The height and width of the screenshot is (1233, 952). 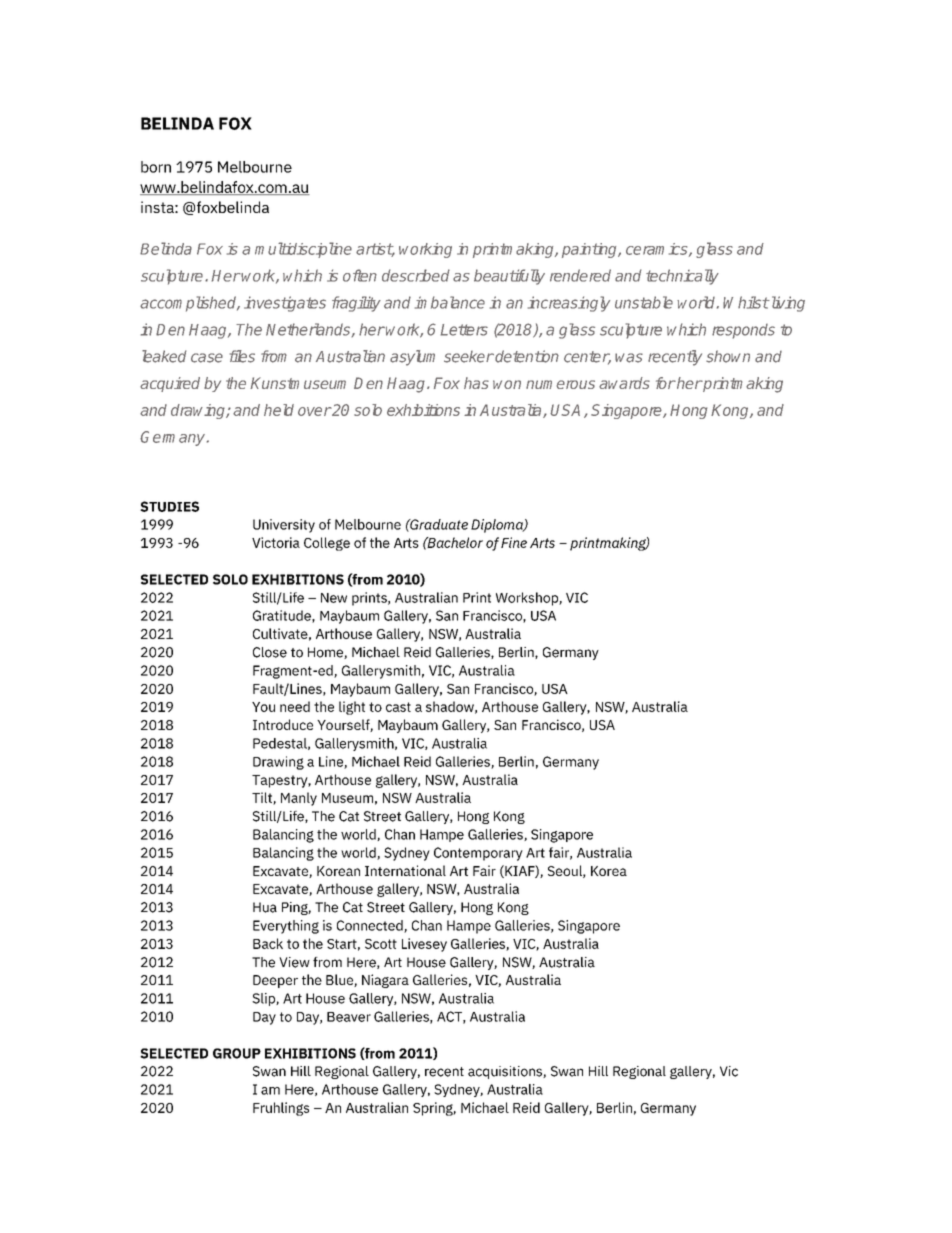 I want to click on Tilt, so click(x=263, y=798).
